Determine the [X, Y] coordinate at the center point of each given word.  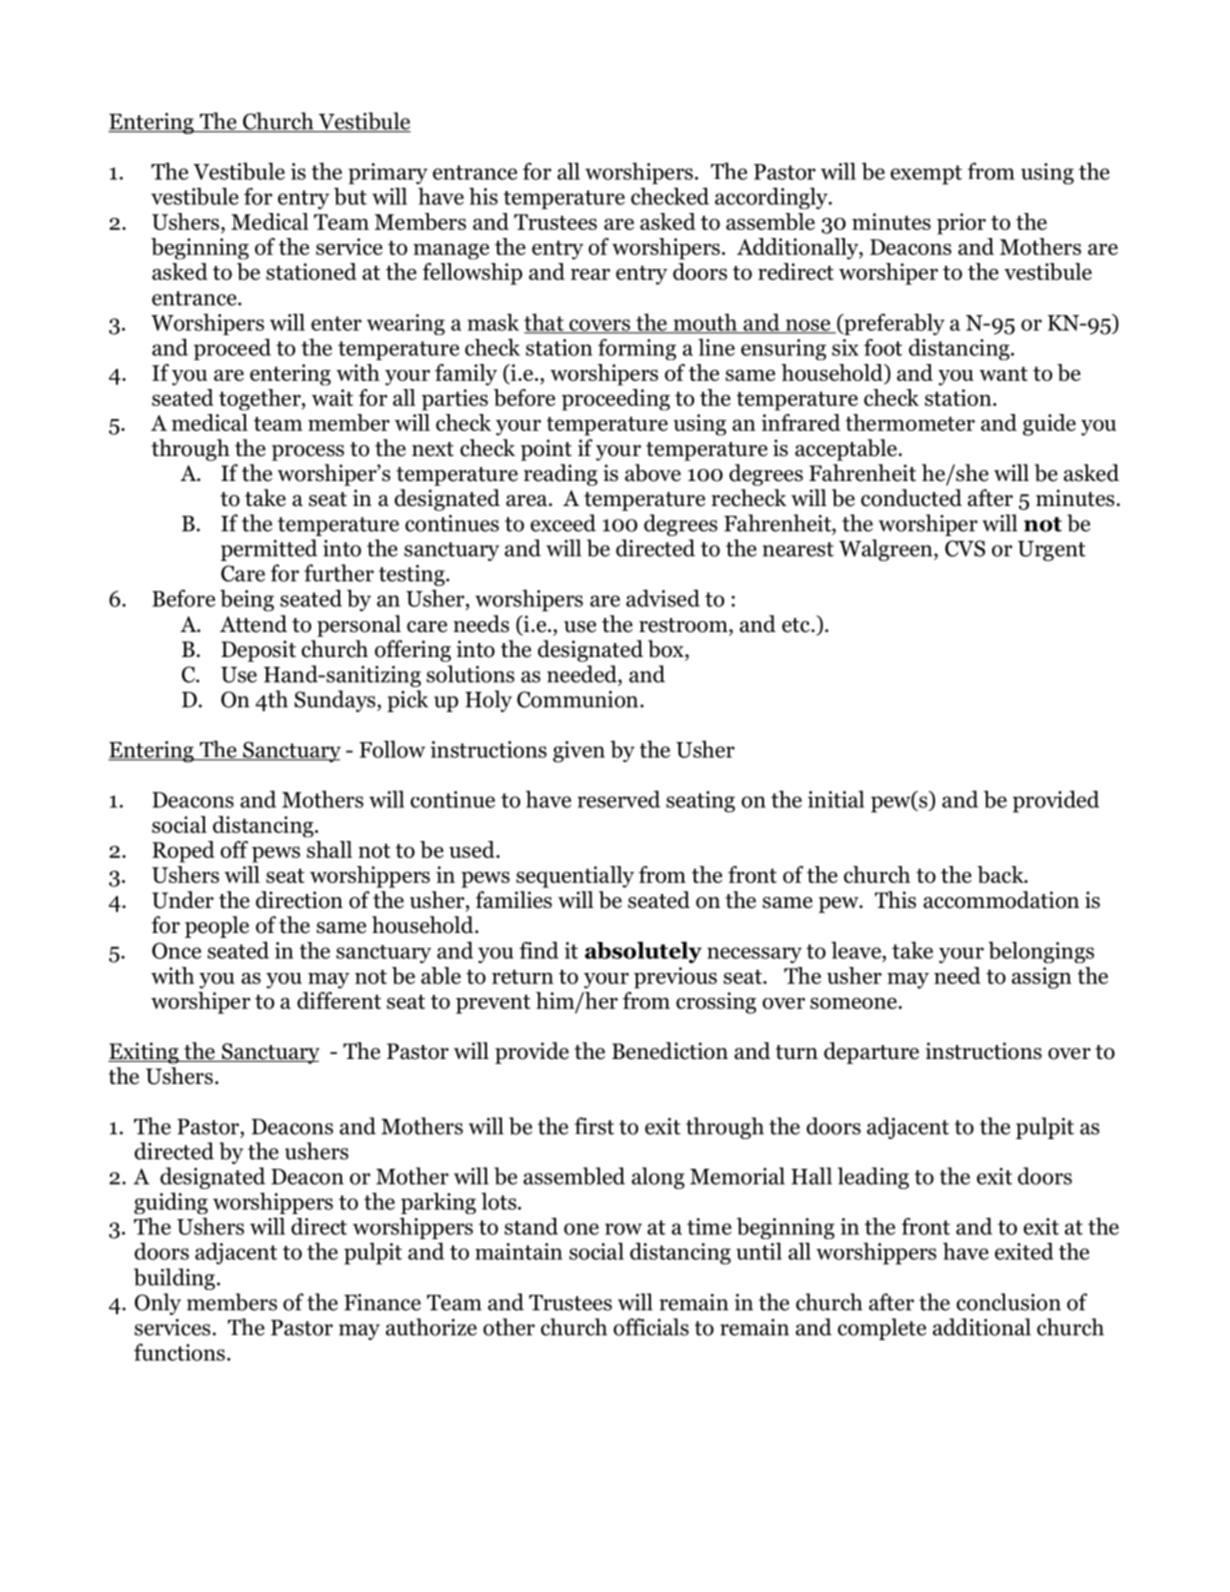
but [350, 196]
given [579, 752]
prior [961, 224]
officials [651, 1327]
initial [836, 799]
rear [590, 274]
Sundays [336, 701]
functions [179, 1352]
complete [882, 1329]
